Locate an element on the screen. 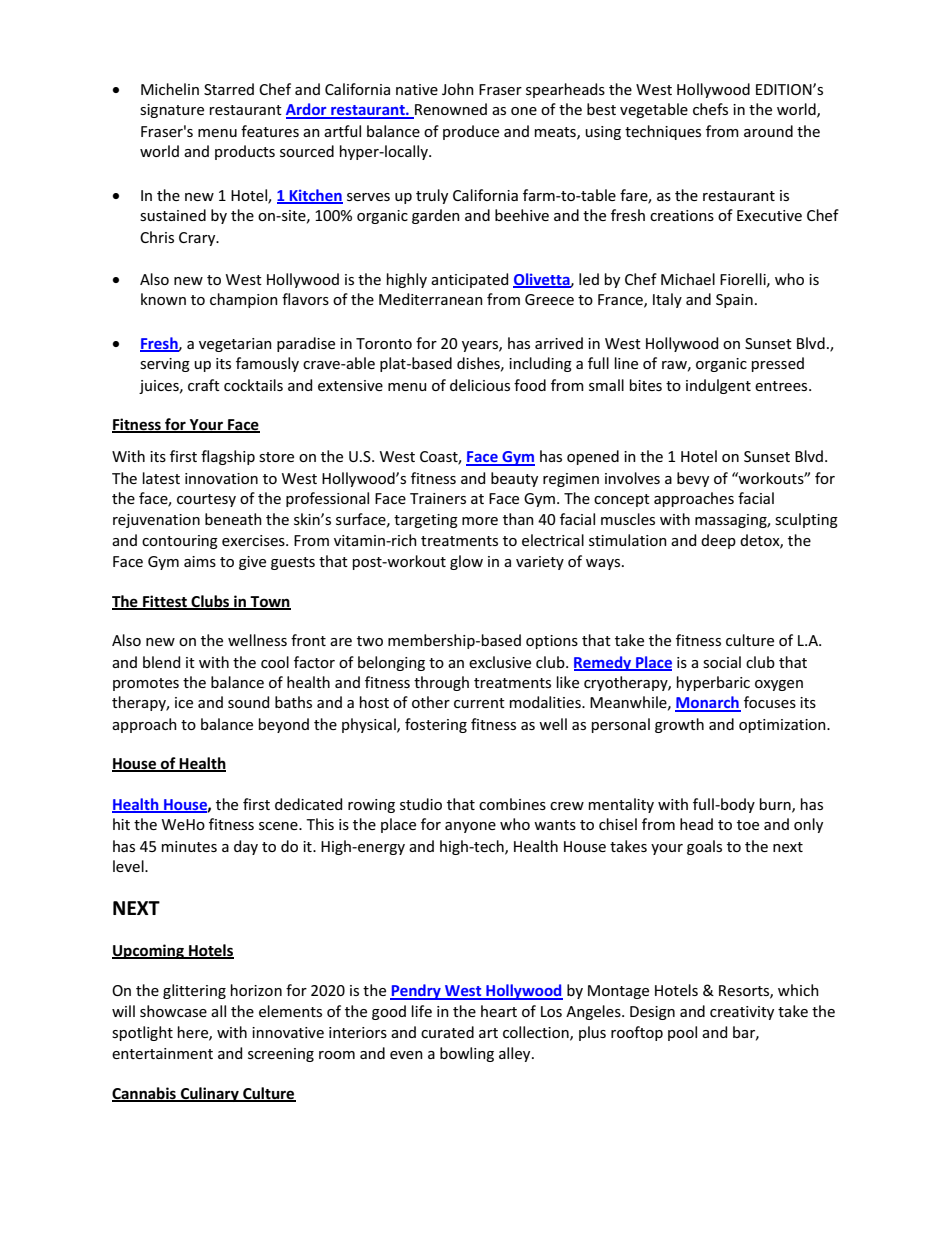 This screenshot has height=1233, width=952. goals is located at coordinates (704, 847).
